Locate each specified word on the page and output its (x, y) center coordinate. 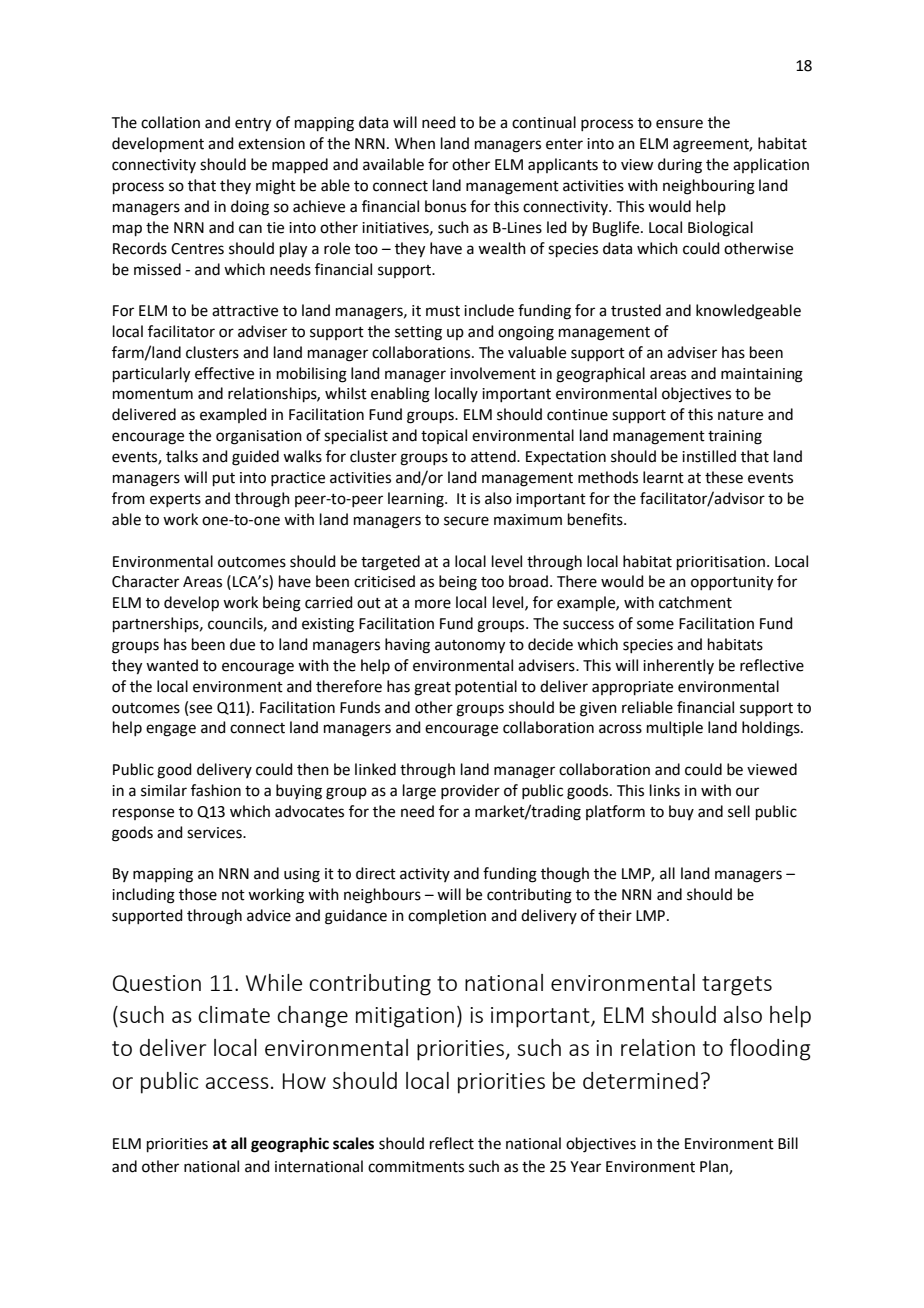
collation (170, 122)
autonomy (470, 647)
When (415, 143)
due (242, 644)
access (237, 1083)
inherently (678, 666)
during (680, 166)
